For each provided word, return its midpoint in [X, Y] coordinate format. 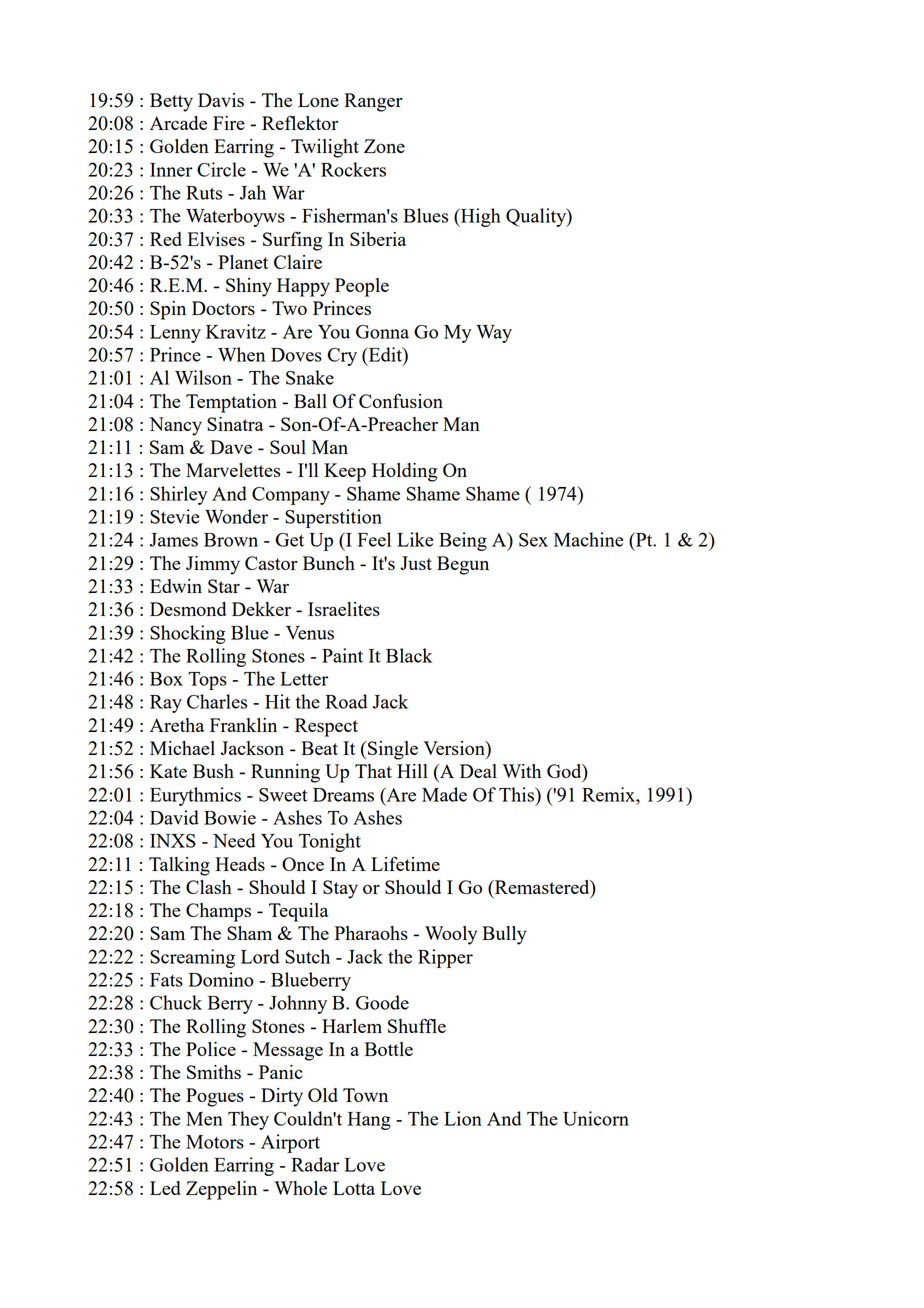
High [480, 217]
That [373, 771]
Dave [231, 447]
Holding [404, 472]
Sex [533, 540]
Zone [384, 146]
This [517, 794]
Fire [229, 123]
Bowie [230, 817]
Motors [215, 1142]
